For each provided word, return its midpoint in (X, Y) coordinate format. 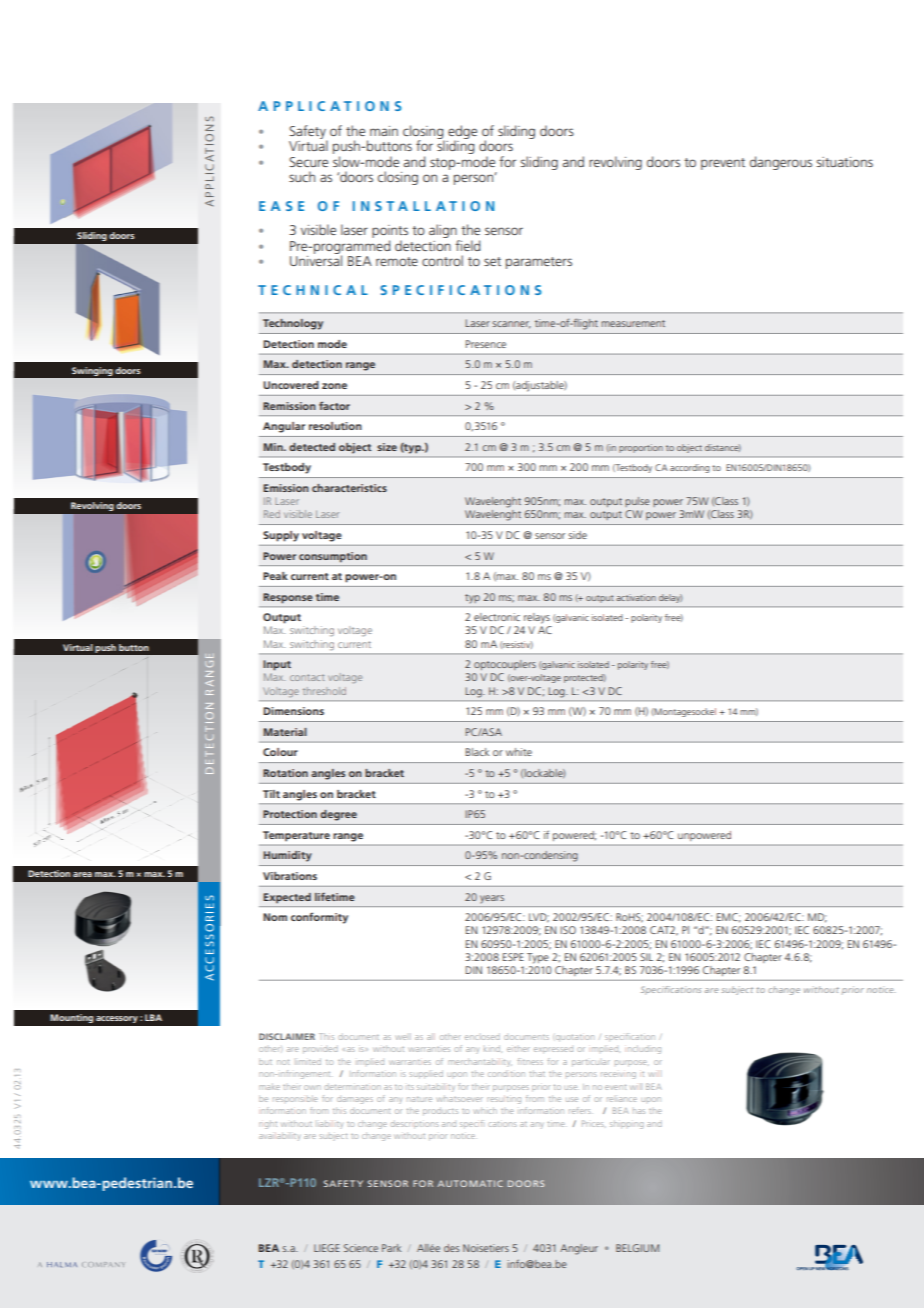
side (577, 535)
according (690, 468)
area (82, 874)
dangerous (781, 163)
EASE (281, 206)
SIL (646, 957)
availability (280, 1136)
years (492, 899)
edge (462, 133)
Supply (281, 536)
